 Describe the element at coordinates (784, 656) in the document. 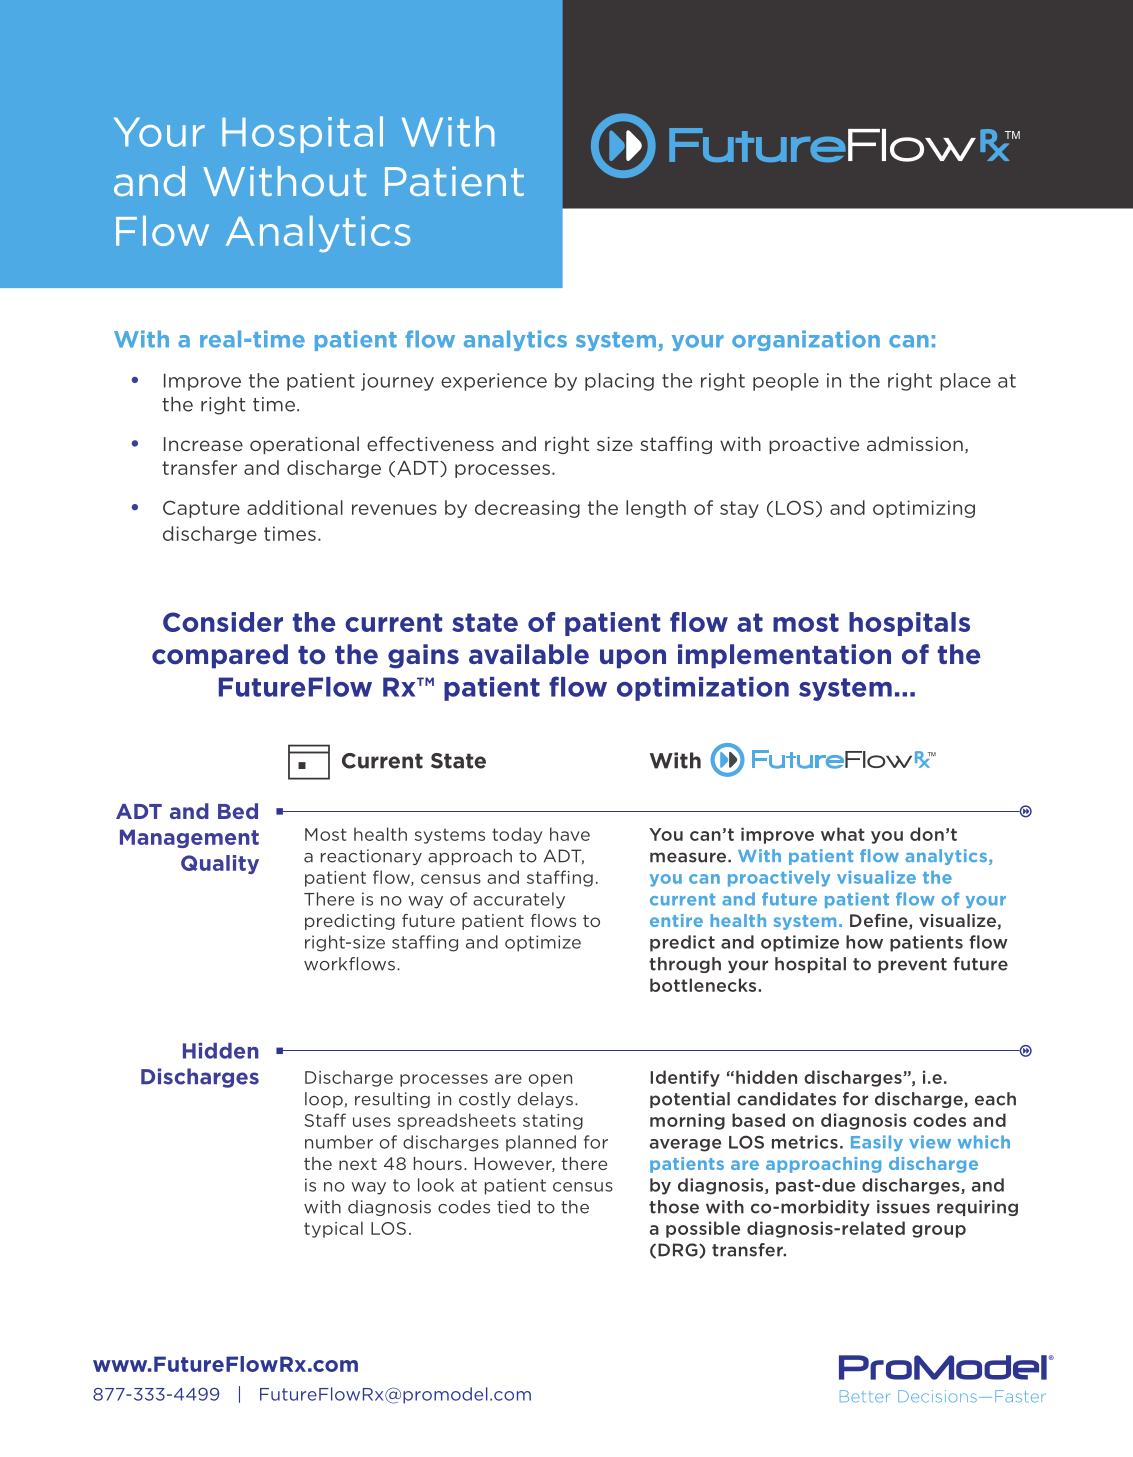

I see `implementation` at that location.
